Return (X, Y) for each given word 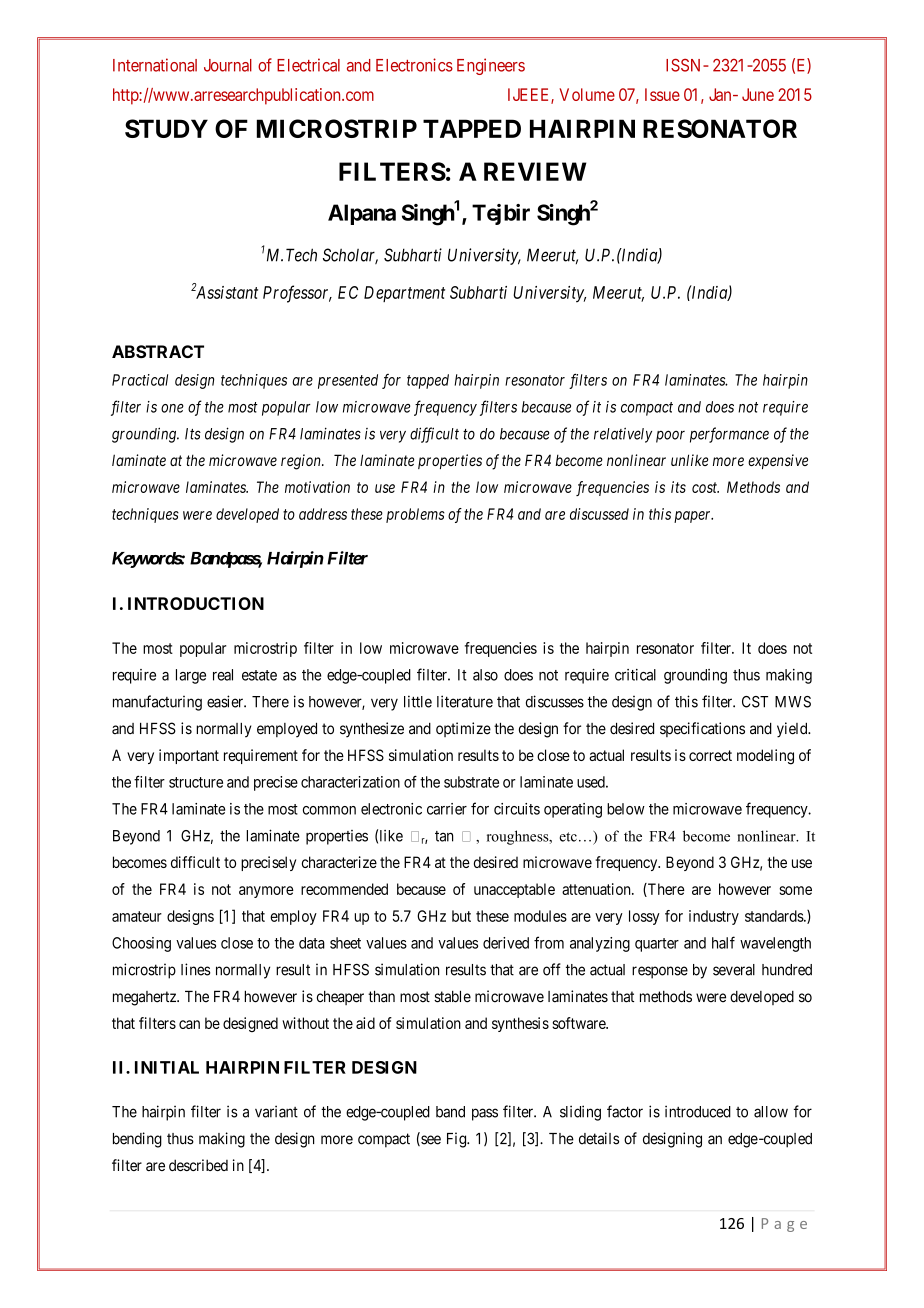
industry (714, 917)
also (485, 675)
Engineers (491, 66)
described (198, 1165)
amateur (137, 916)
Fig (457, 1140)
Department (404, 294)
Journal (228, 65)
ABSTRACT (158, 351)
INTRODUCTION (196, 603)
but (461, 916)
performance (729, 435)
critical (635, 675)
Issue (662, 94)
